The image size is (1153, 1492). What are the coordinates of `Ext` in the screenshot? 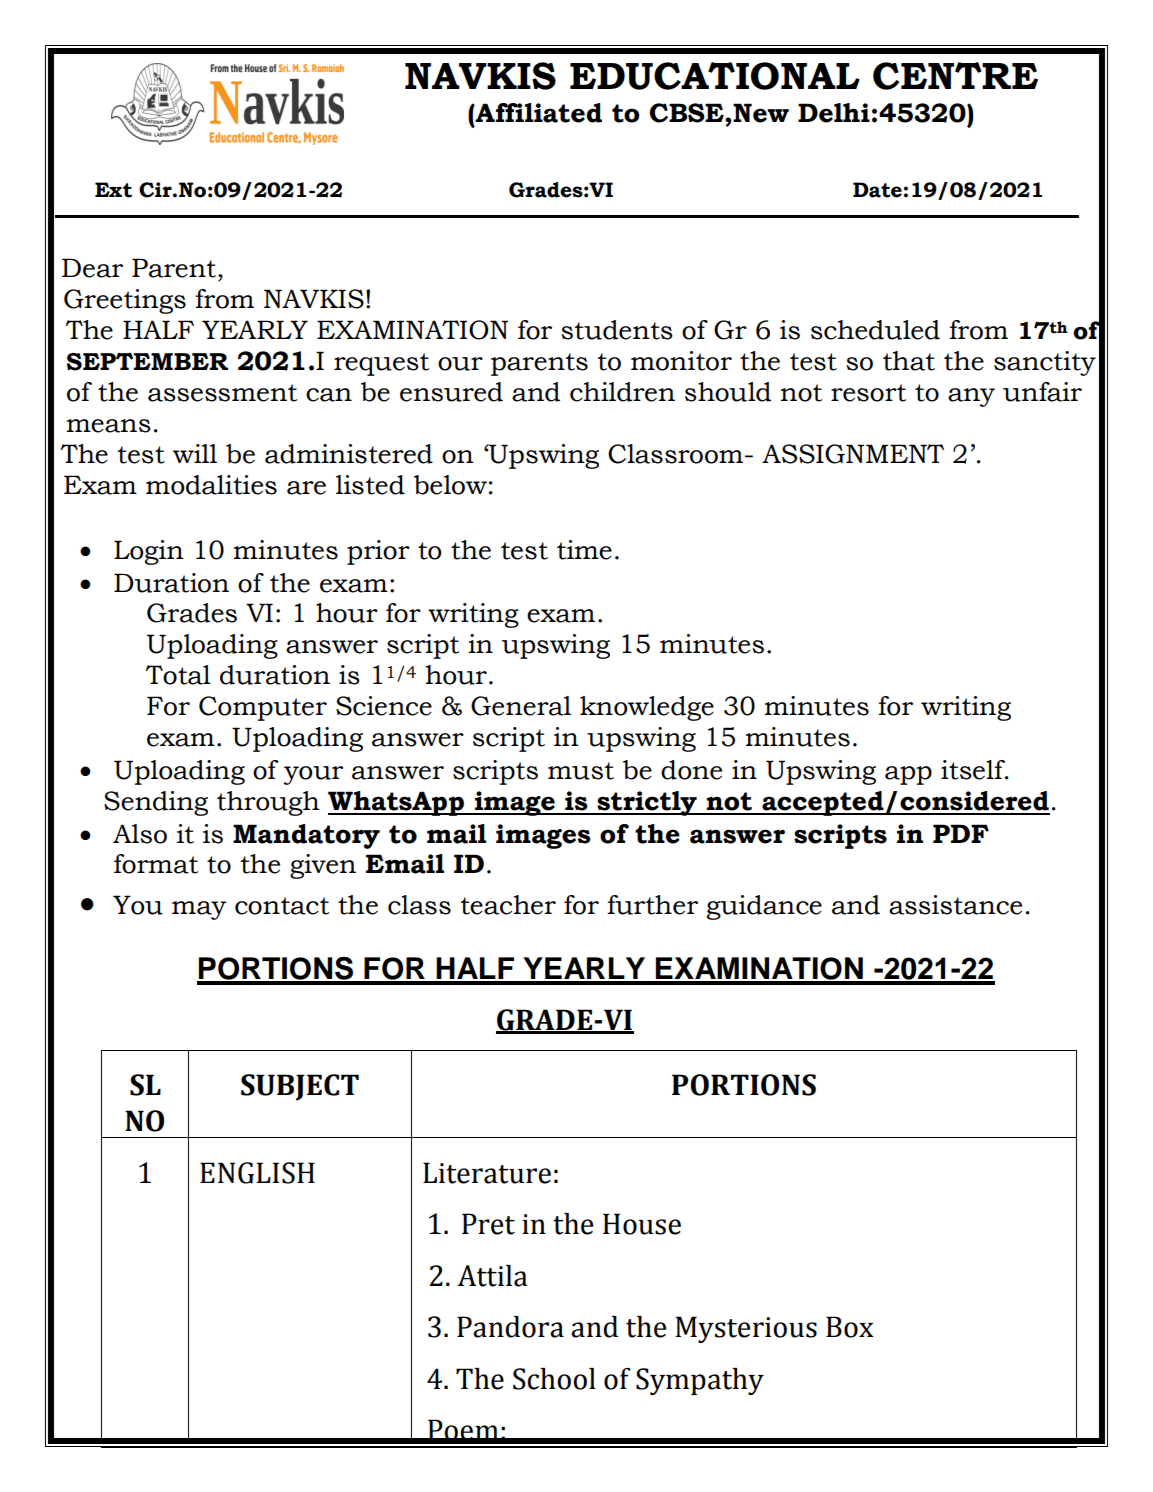 It's located at (113, 190).
